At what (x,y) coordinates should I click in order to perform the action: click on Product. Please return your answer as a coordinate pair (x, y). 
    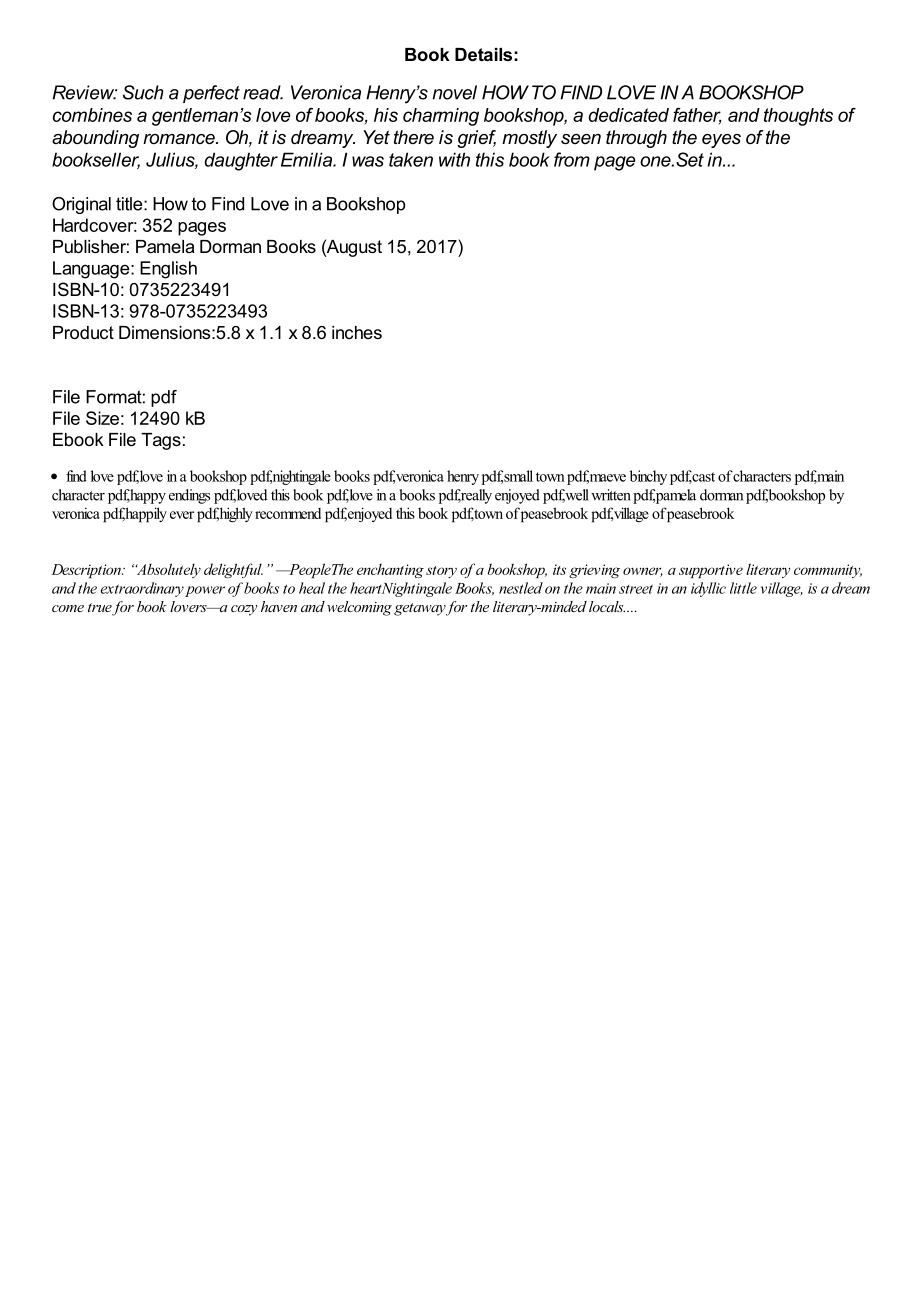
    Looking at the image, I should click on (83, 332).
